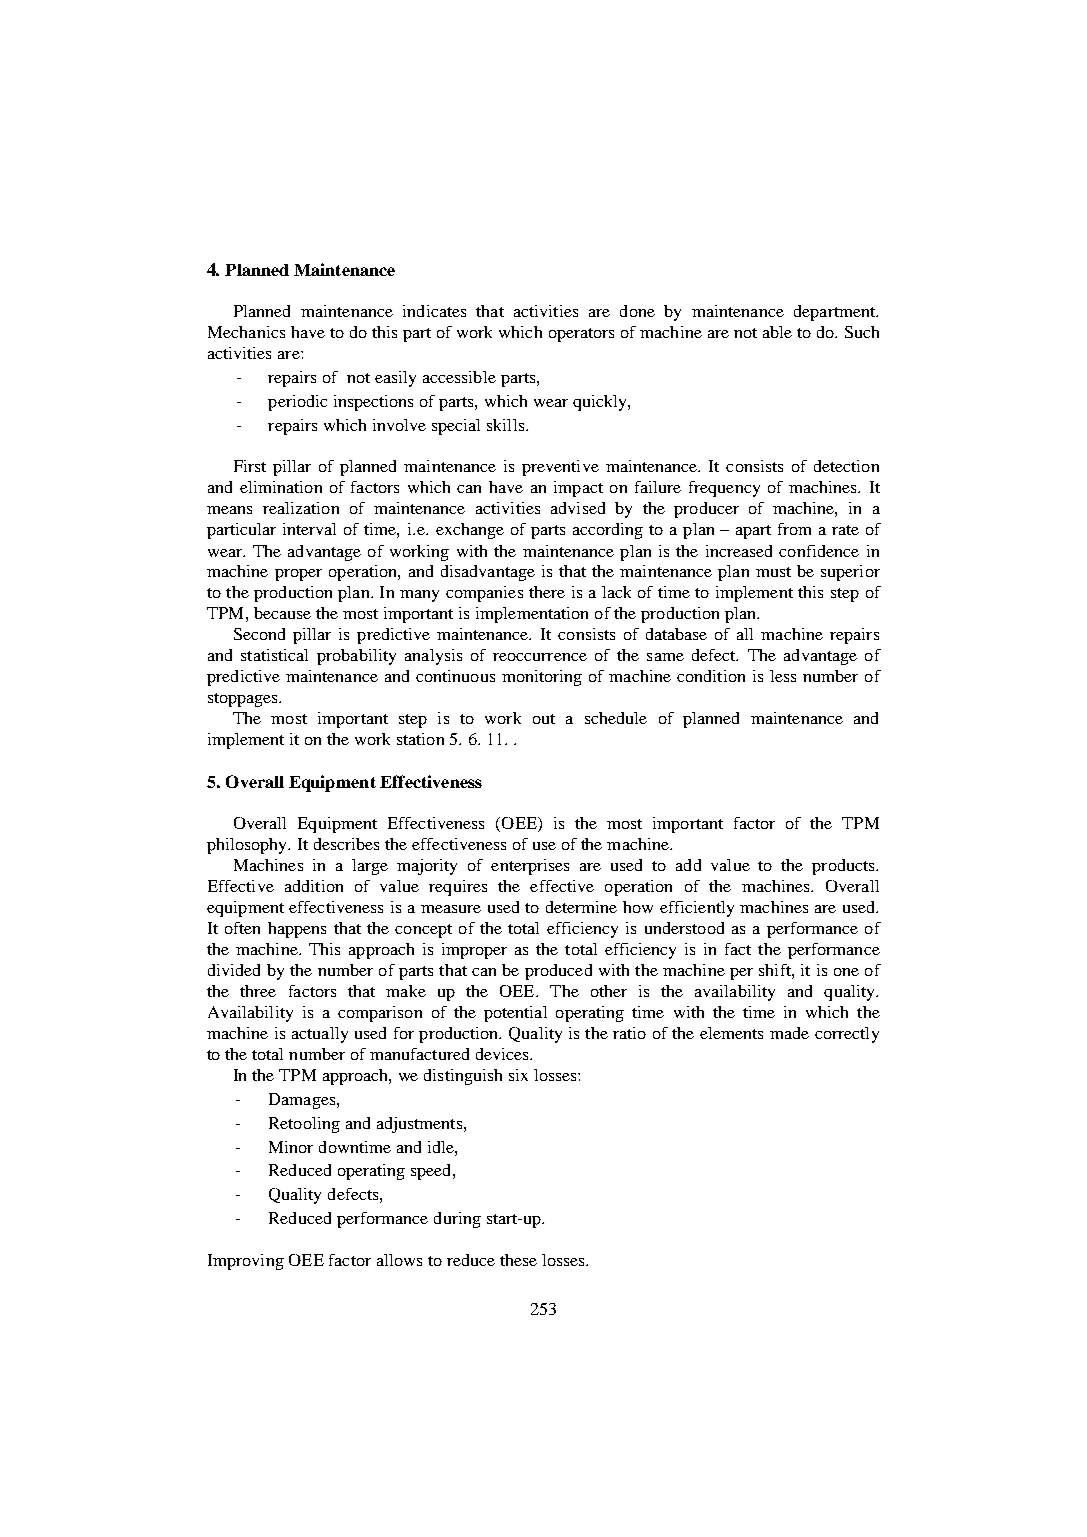  Describe the element at coordinates (581, 335) in the image. I see `operators` at that location.
